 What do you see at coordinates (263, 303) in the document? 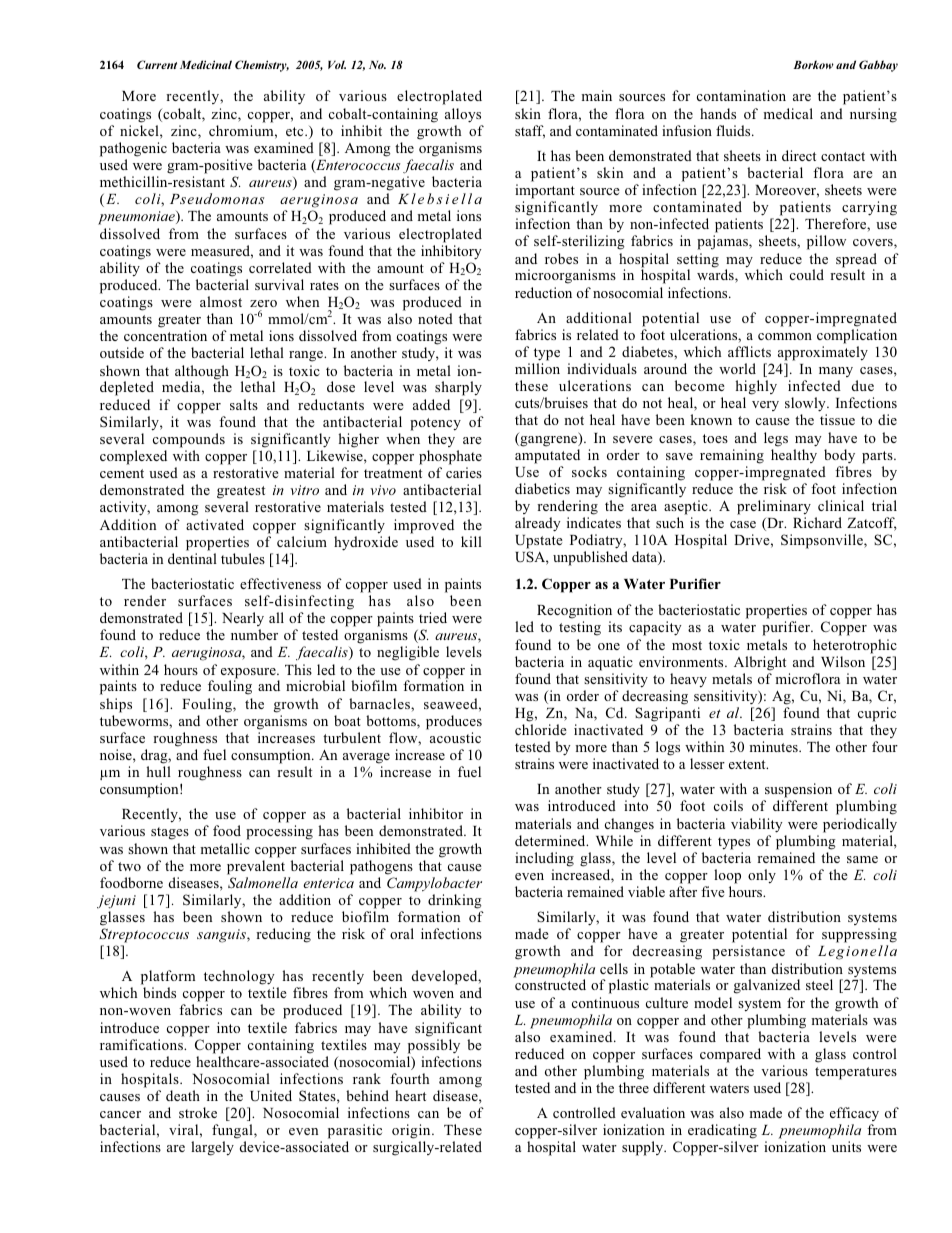
I see `zero` at bounding box center [263, 303].
